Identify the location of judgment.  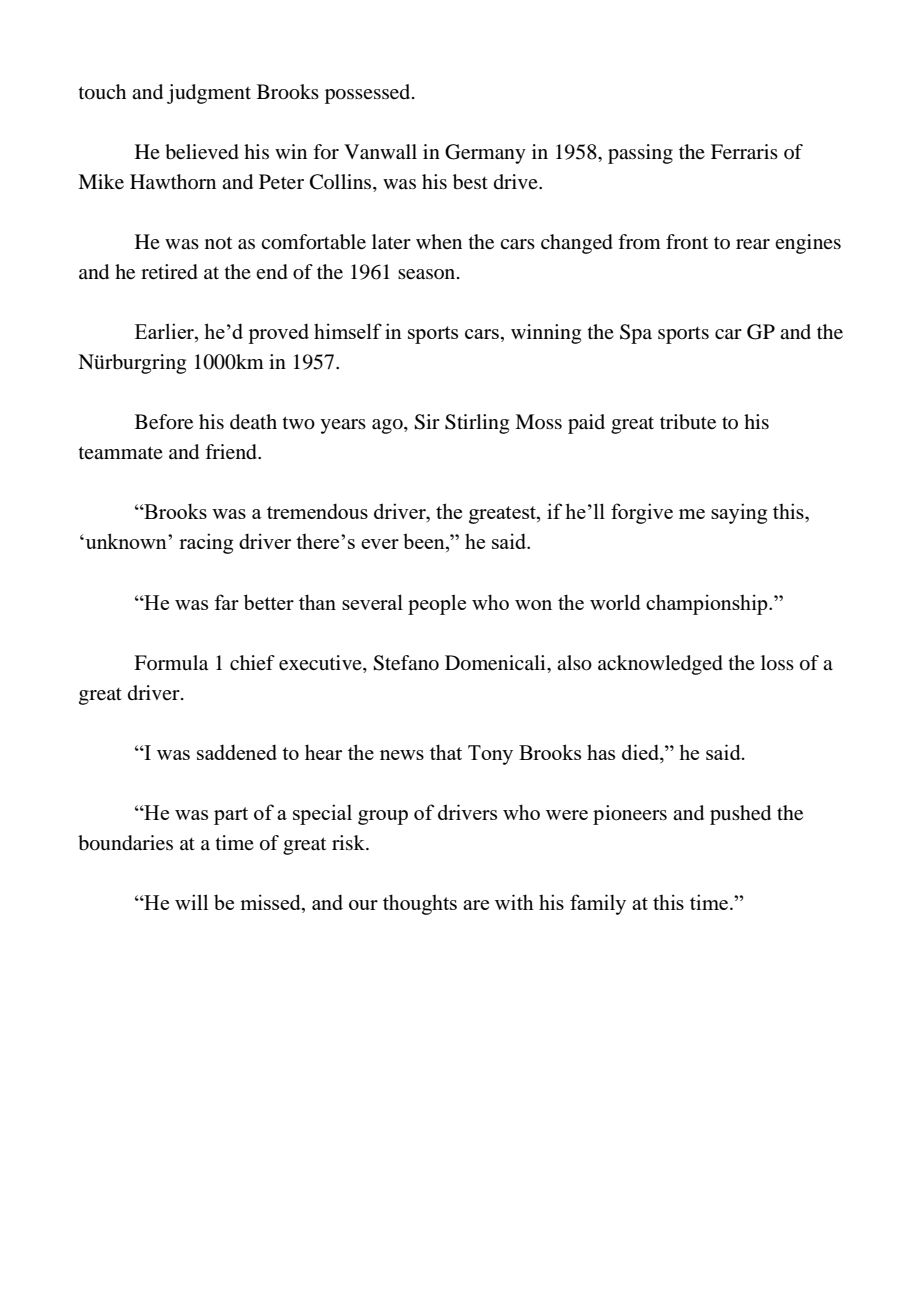
(209, 94).
